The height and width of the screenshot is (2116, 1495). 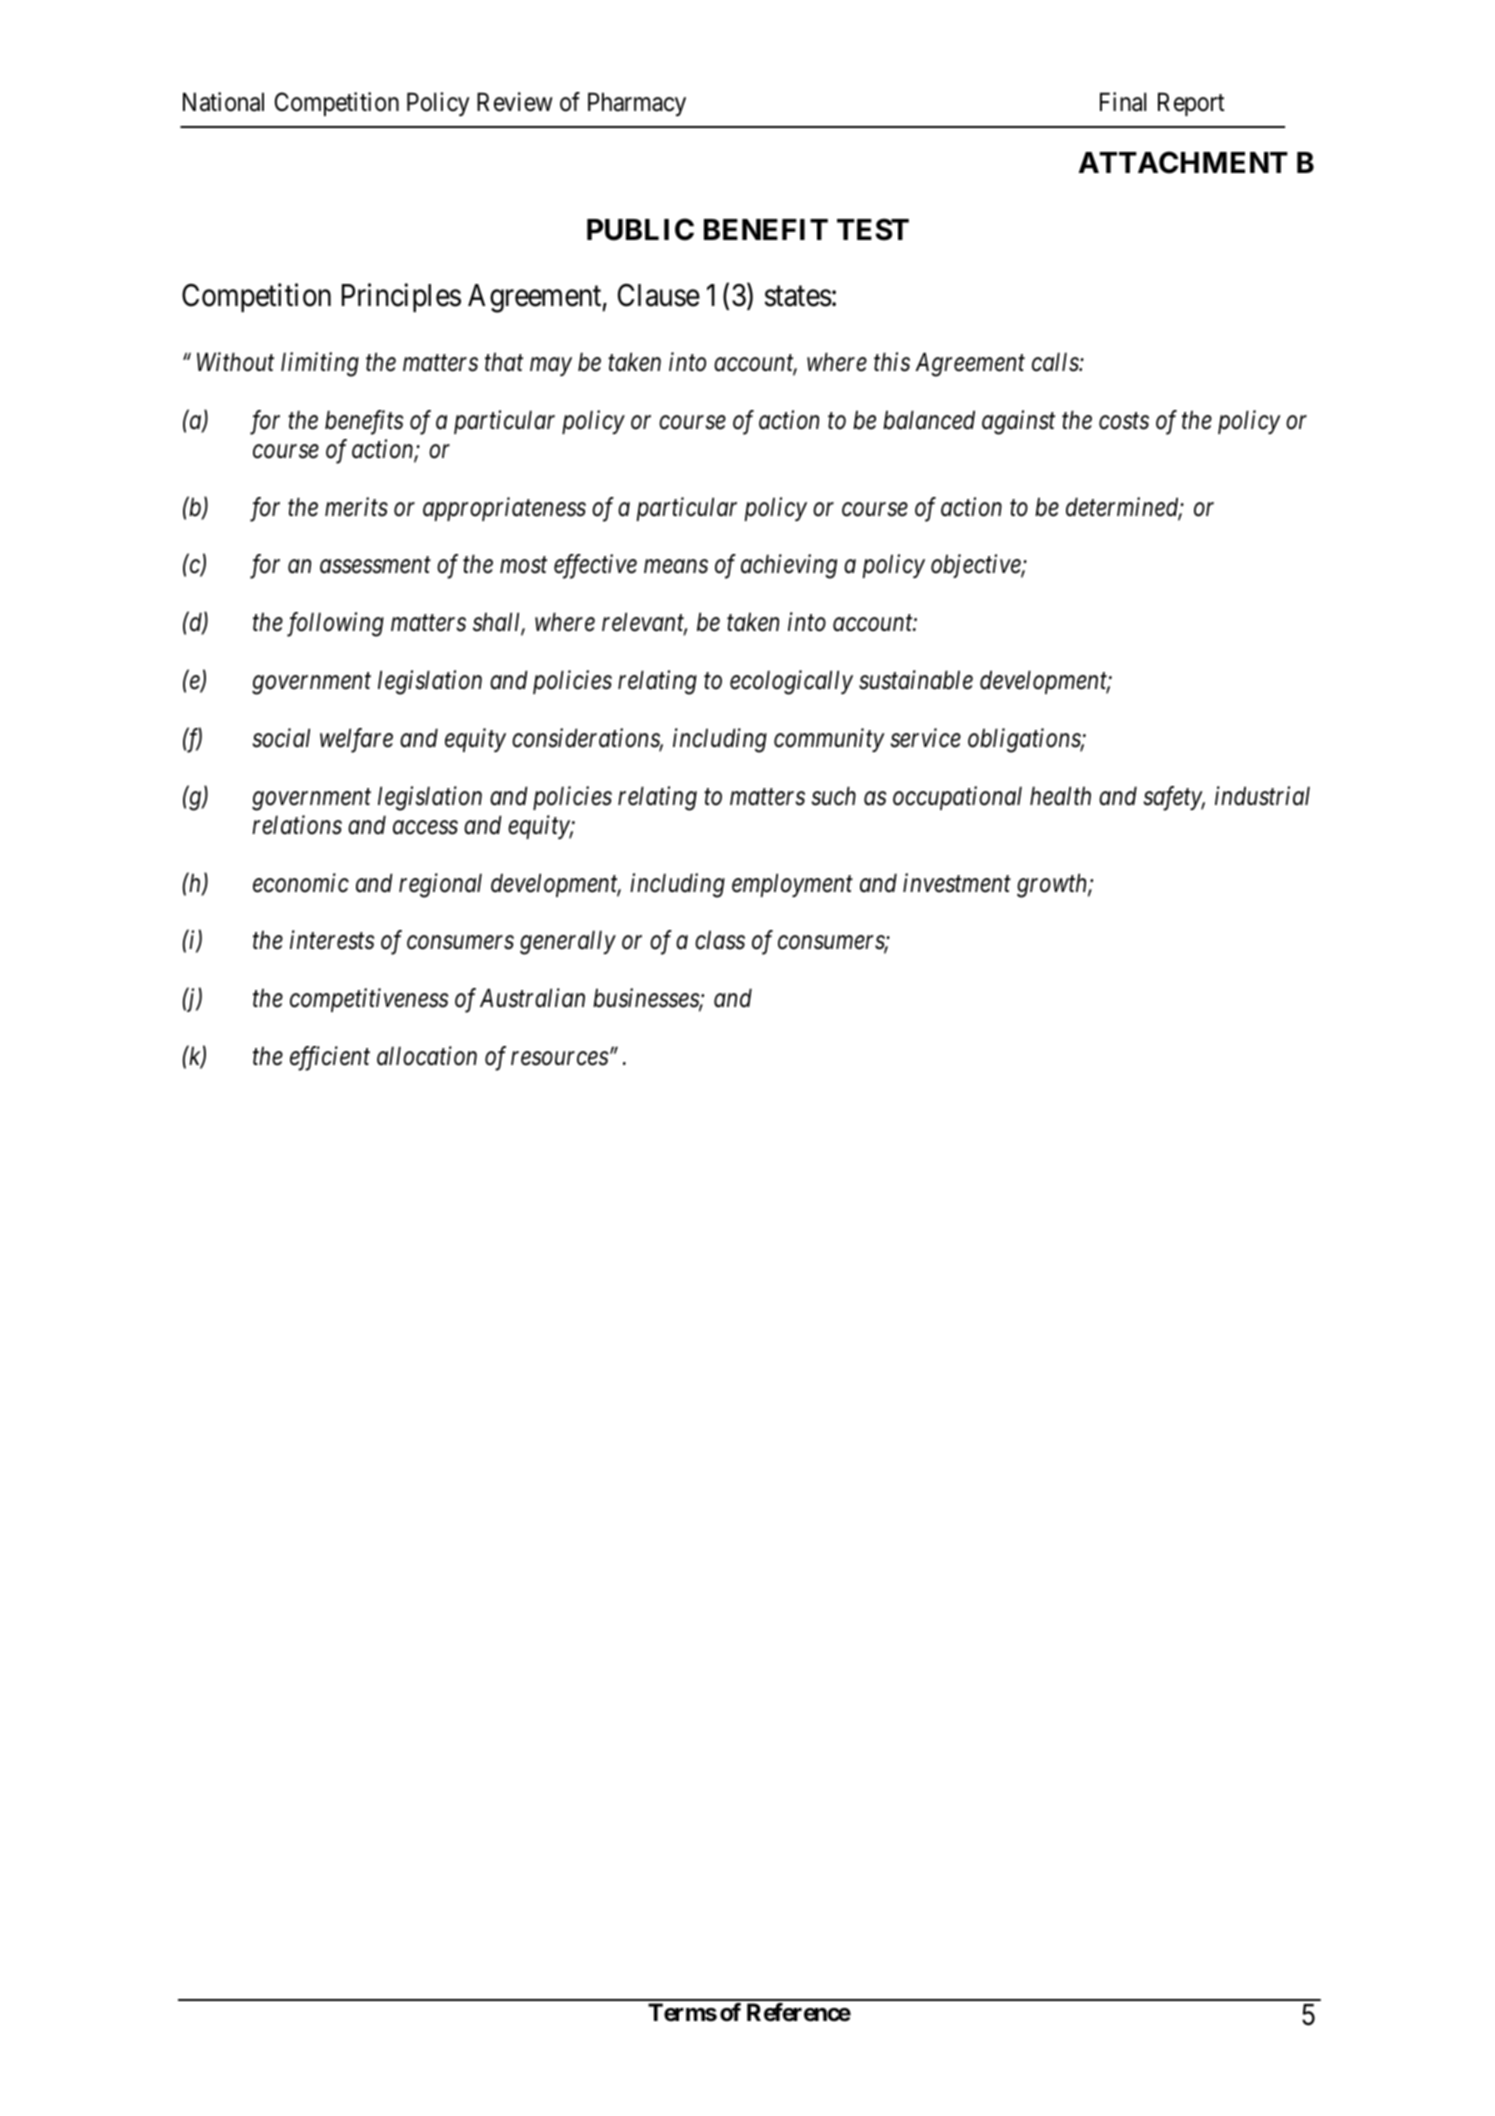 I want to click on resources, so click(x=559, y=1059).
